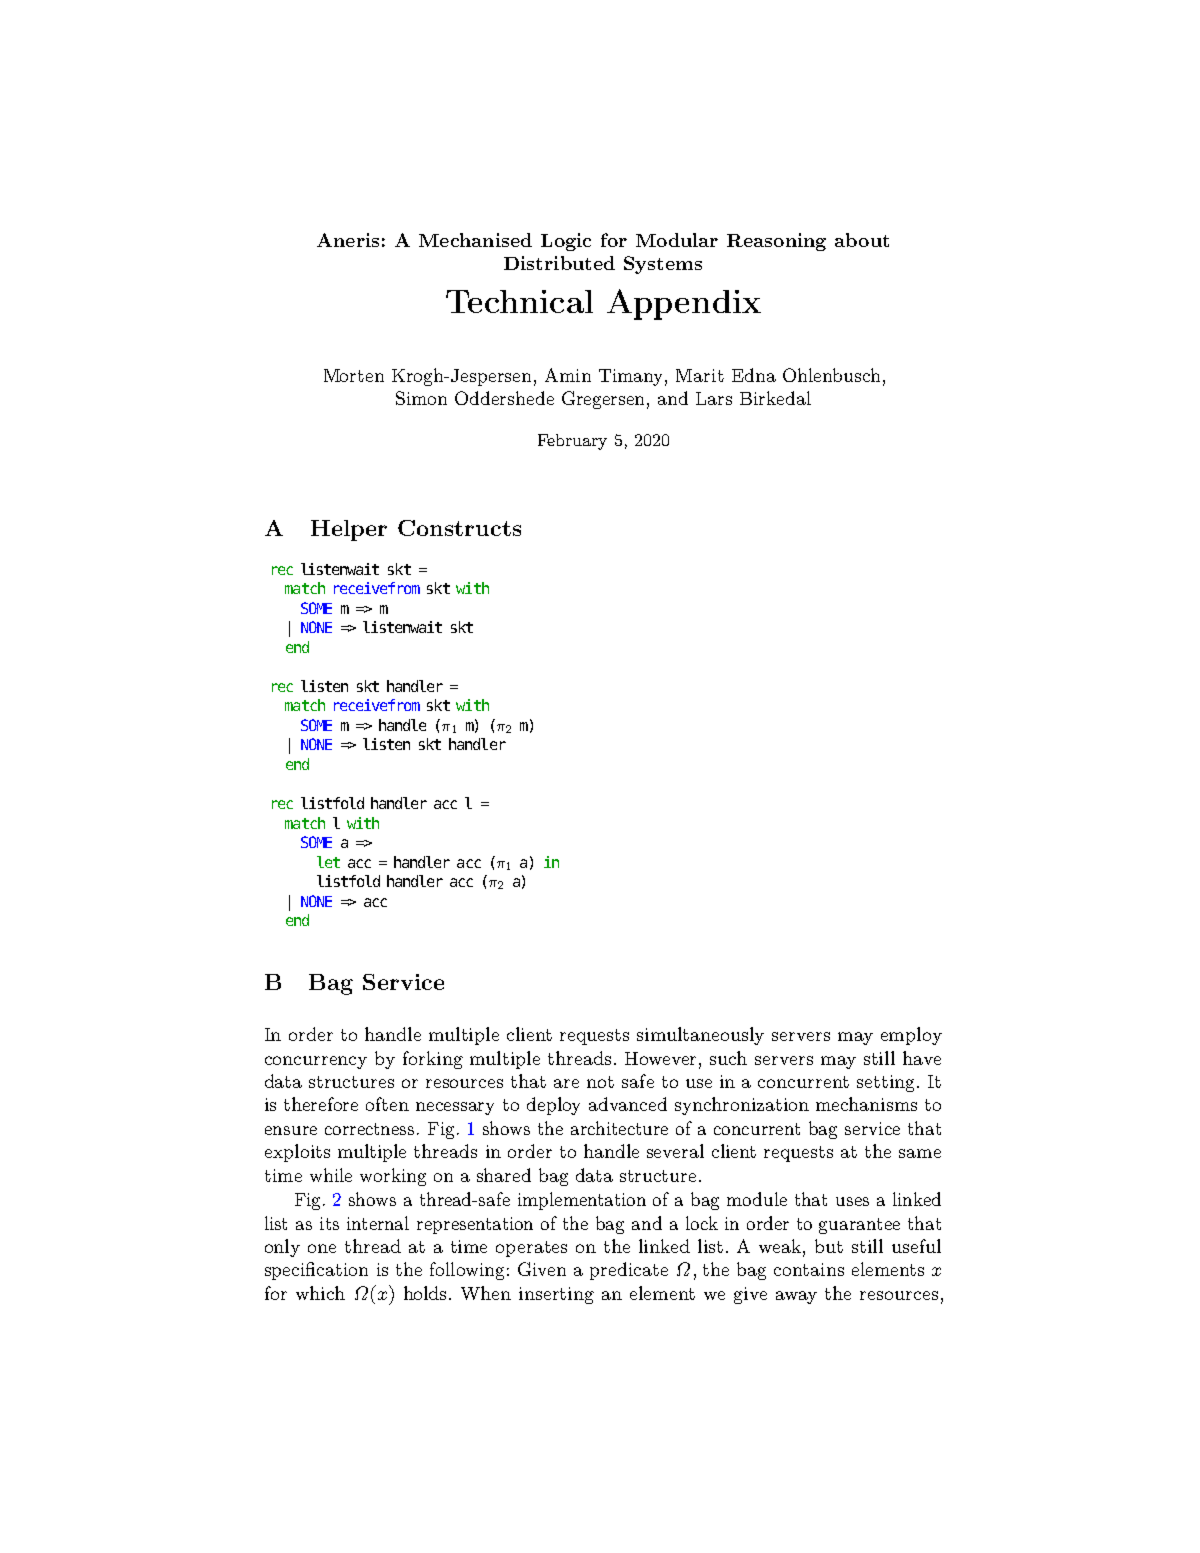  What do you see at coordinates (316, 1271) in the screenshot?
I see `specification` at bounding box center [316, 1271].
